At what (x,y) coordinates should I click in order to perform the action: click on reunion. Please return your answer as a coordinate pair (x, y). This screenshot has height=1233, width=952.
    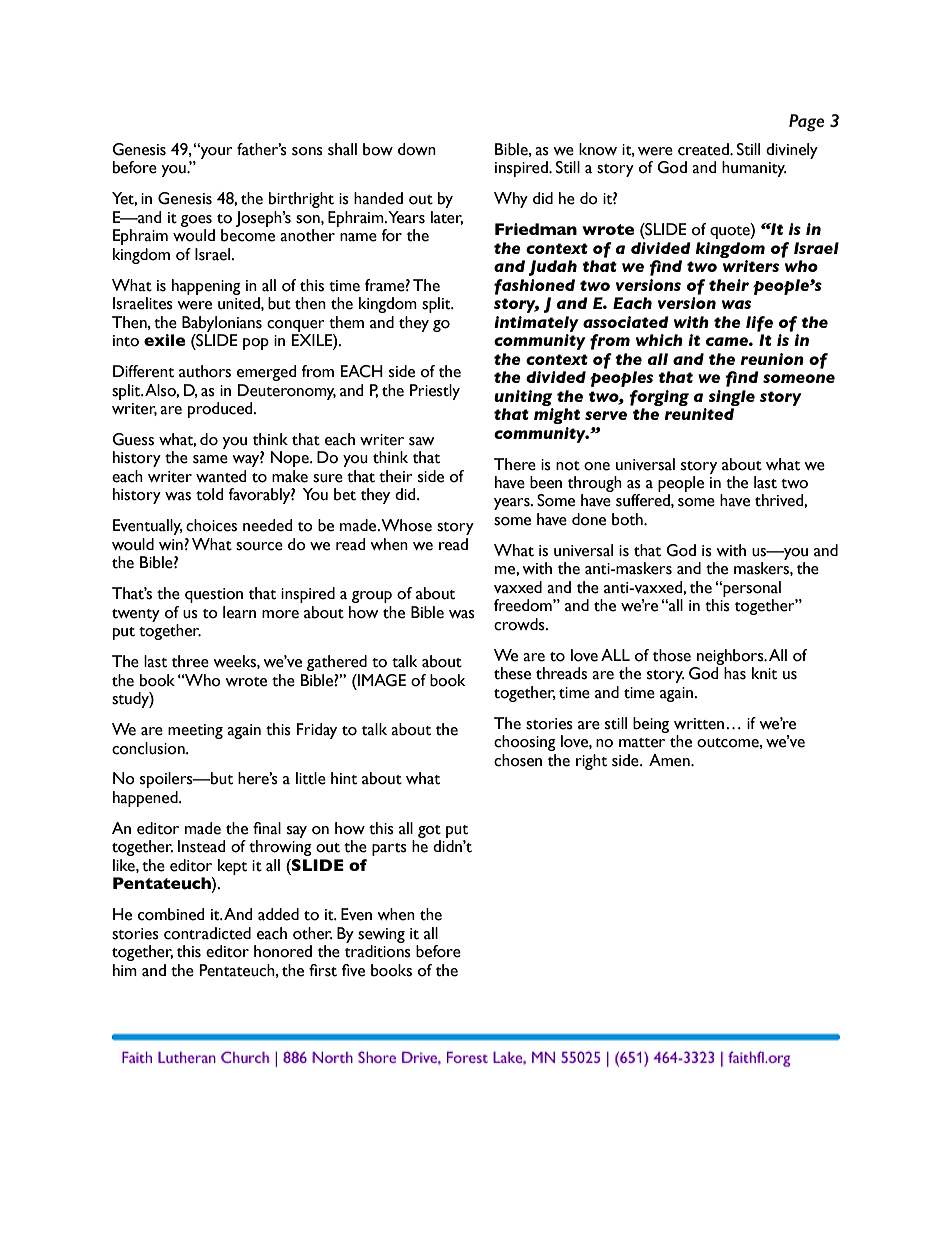
    Looking at the image, I should click on (772, 359).
